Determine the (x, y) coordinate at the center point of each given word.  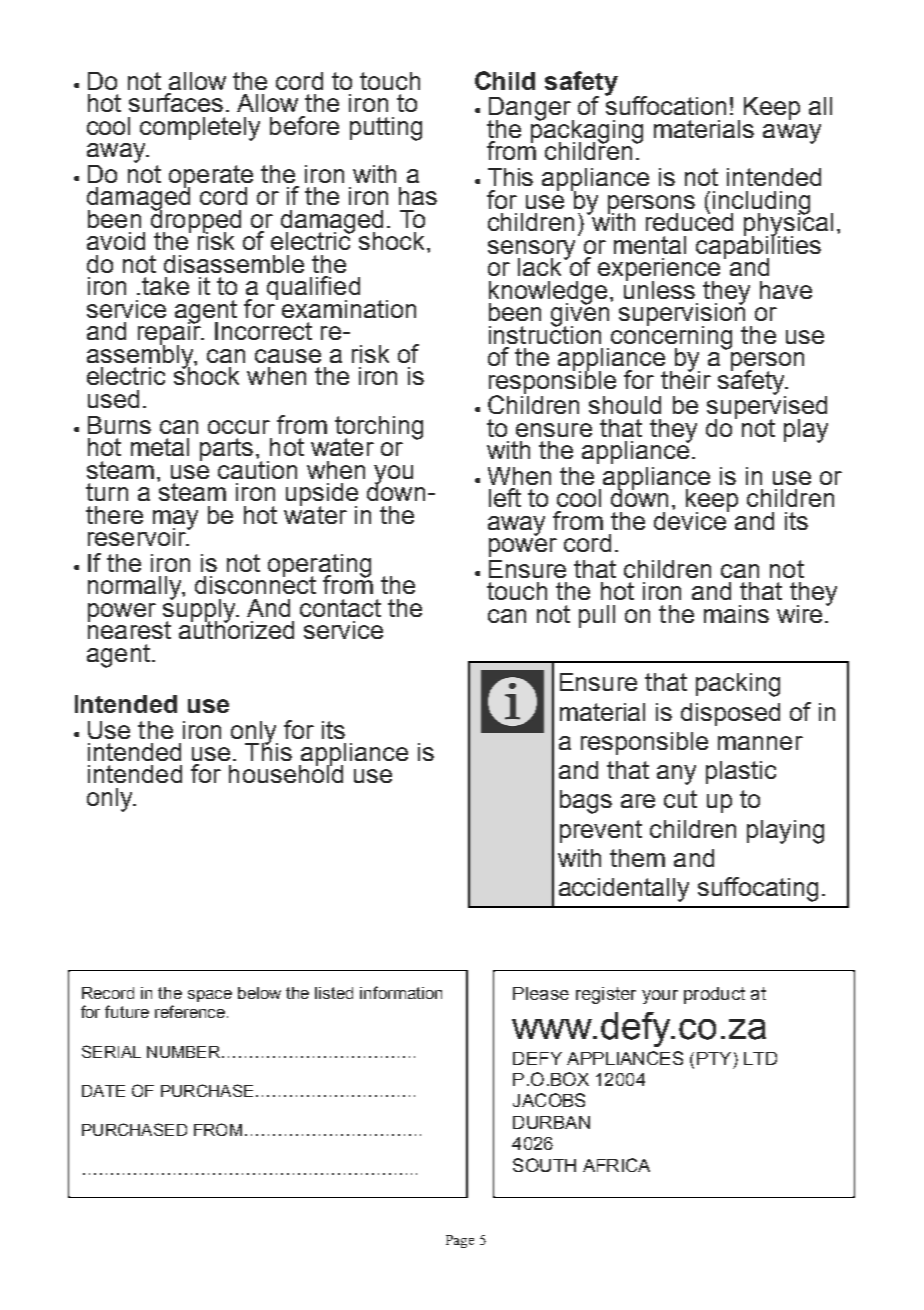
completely (200, 129)
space (210, 996)
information (401, 992)
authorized (236, 628)
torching (379, 428)
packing (738, 685)
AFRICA (616, 1165)
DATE (103, 1091)
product (714, 995)
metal (160, 447)
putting (386, 129)
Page (460, 1241)
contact (340, 608)
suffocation (665, 104)
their (686, 378)
